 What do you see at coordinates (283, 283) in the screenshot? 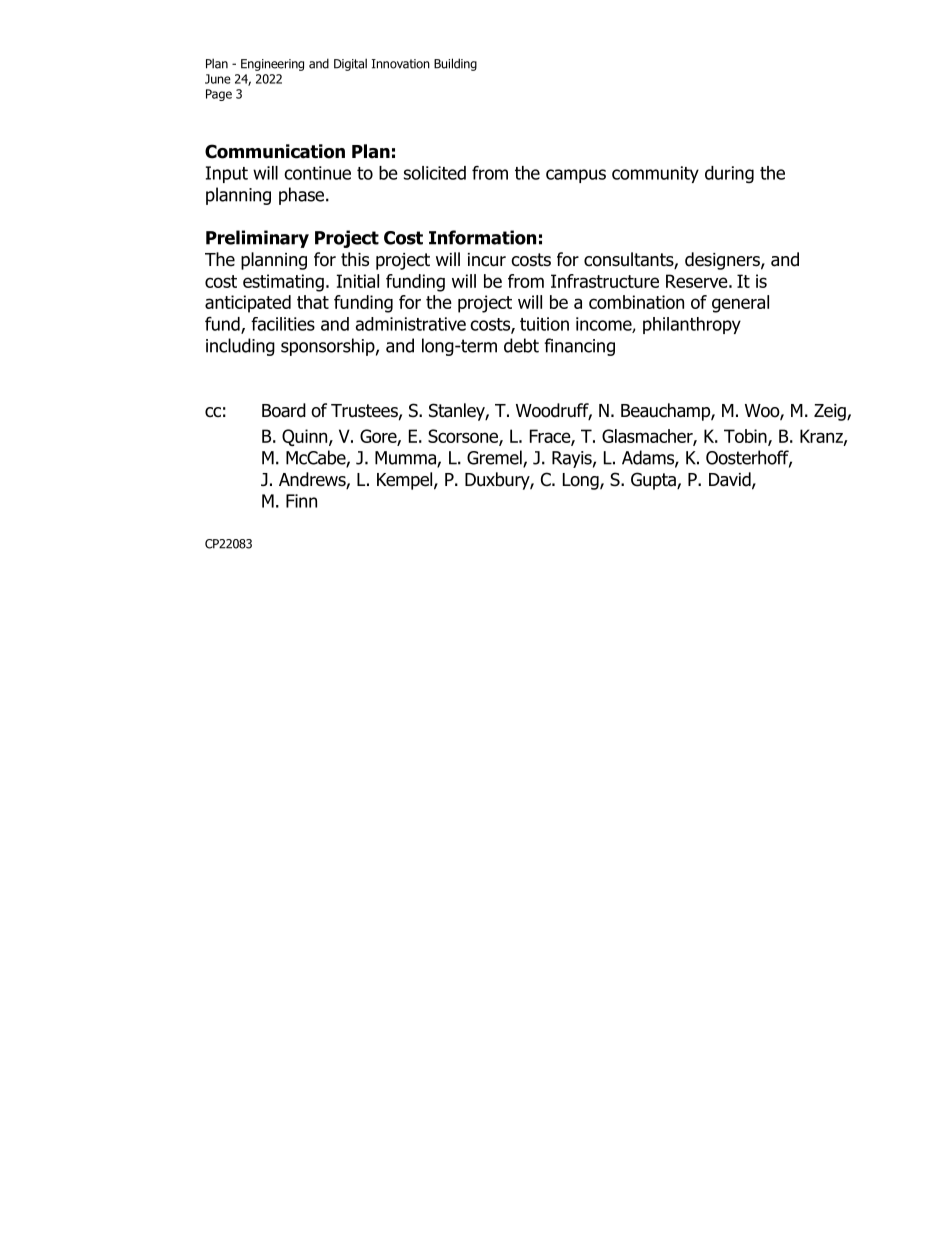
I see `estimating` at bounding box center [283, 283].
